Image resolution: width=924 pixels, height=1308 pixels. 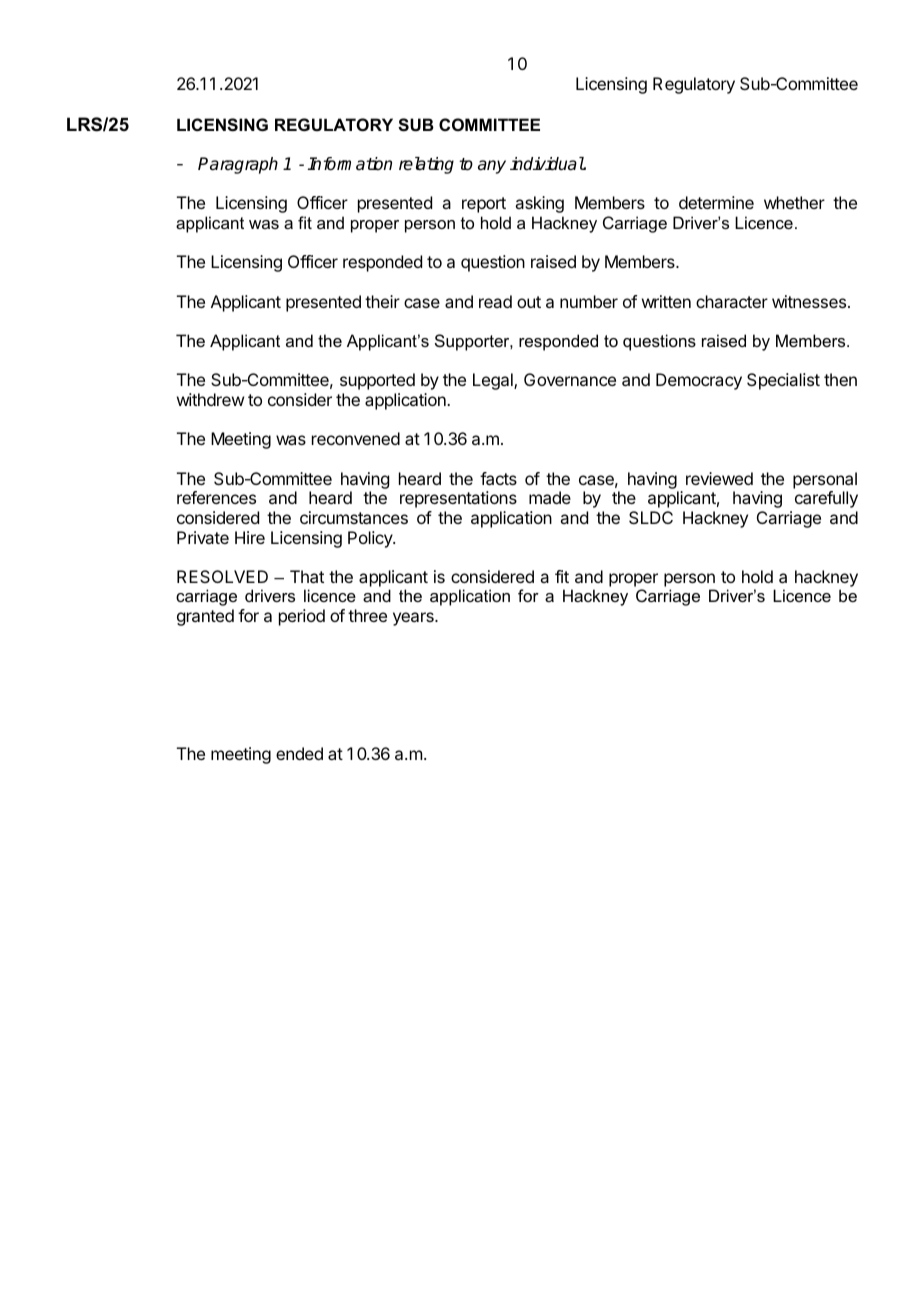 What do you see at coordinates (719, 478) in the document?
I see `reviewed` at bounding box center [719, 478].
